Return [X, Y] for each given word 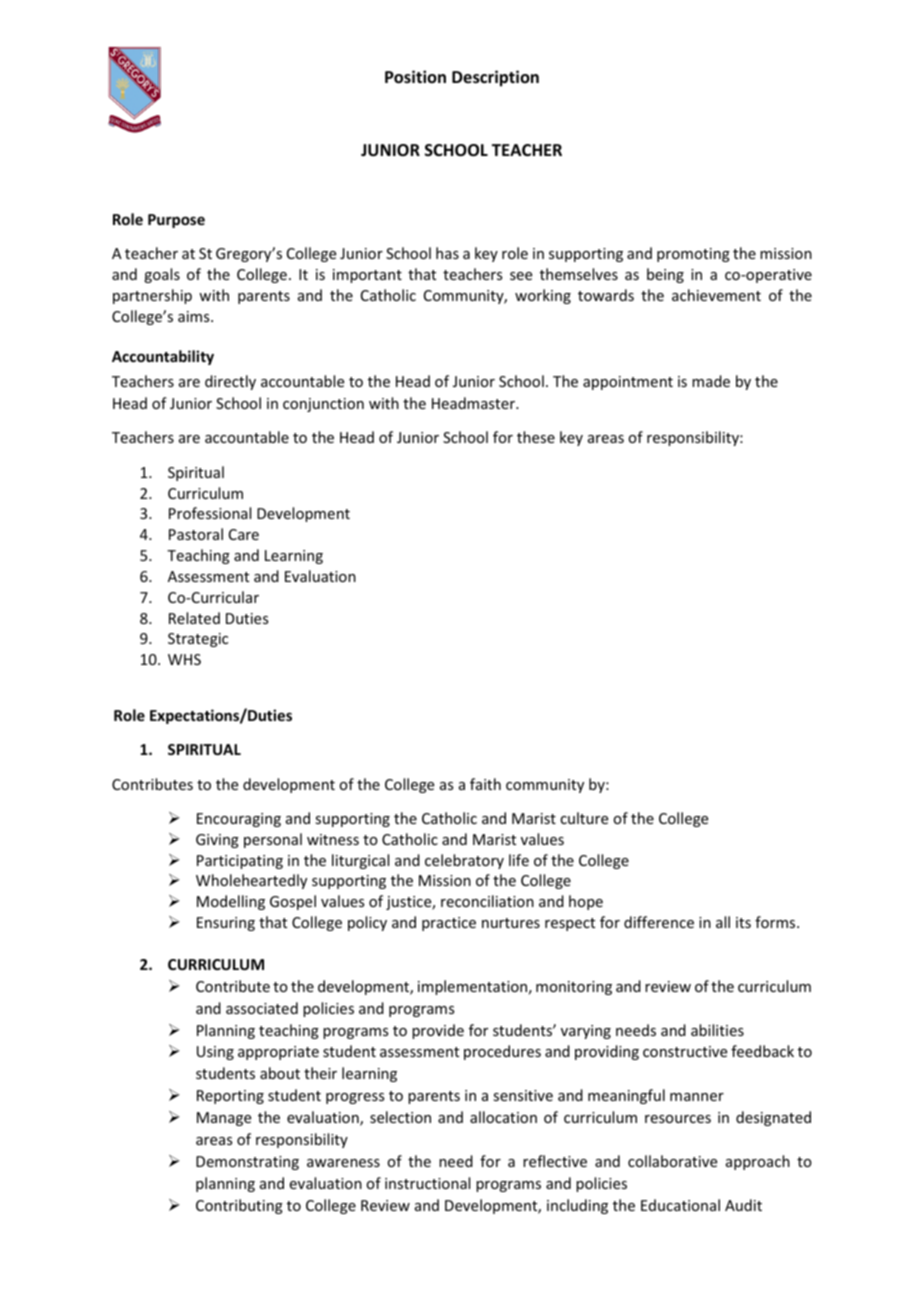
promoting [693, 255]
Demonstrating [247, 1163]
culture [584, 818]
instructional [427, 1183]
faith [485, 784]
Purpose [176, 221]
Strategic [198, 640]
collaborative [672, 1161]
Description [495, 78]
